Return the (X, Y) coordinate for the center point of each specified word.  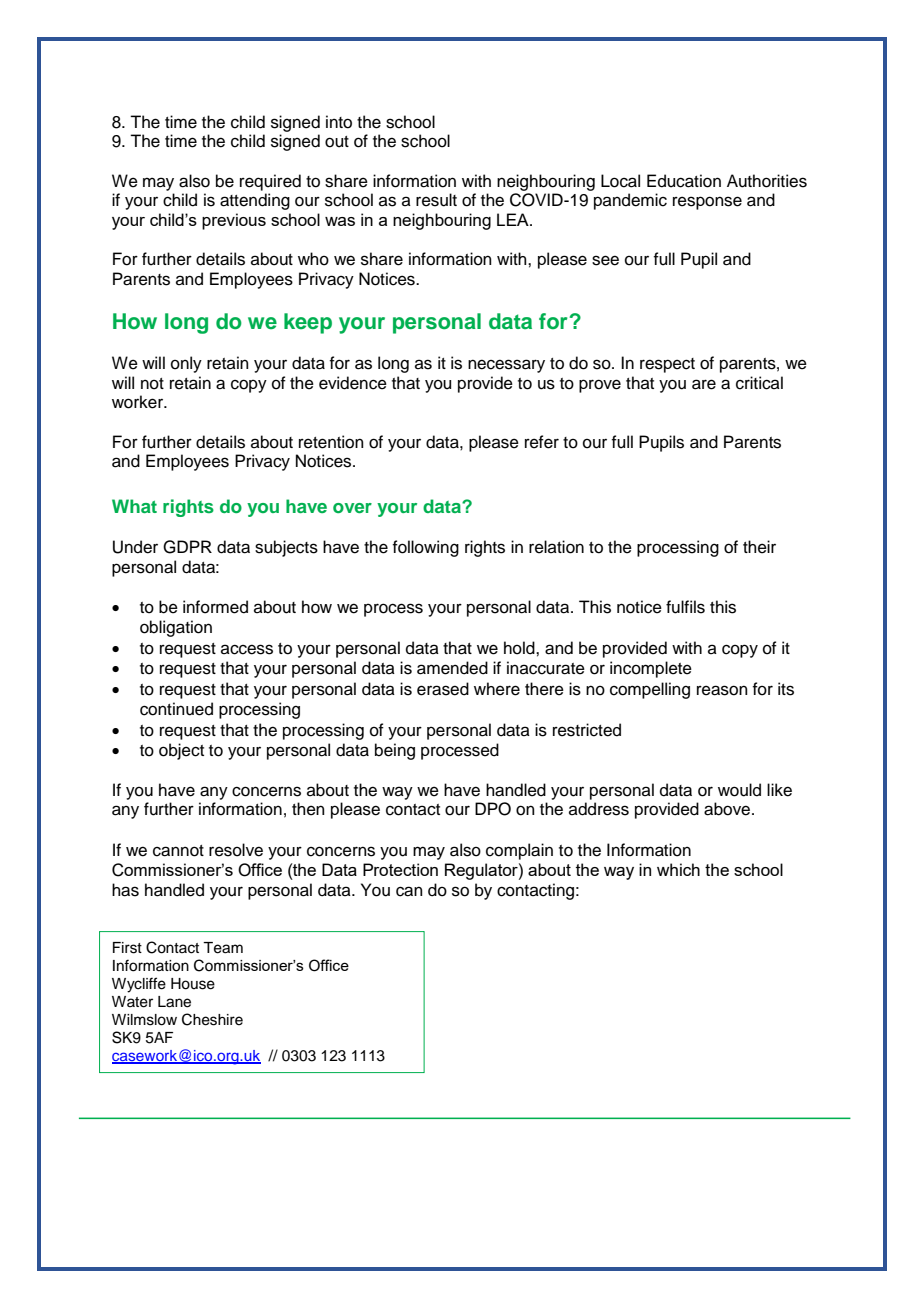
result (436, 200)
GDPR (187, 547)
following (425, 548)
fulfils (685, 607)
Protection (400, 869)
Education (684, 181)
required (270, 182)
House (193, 984)
